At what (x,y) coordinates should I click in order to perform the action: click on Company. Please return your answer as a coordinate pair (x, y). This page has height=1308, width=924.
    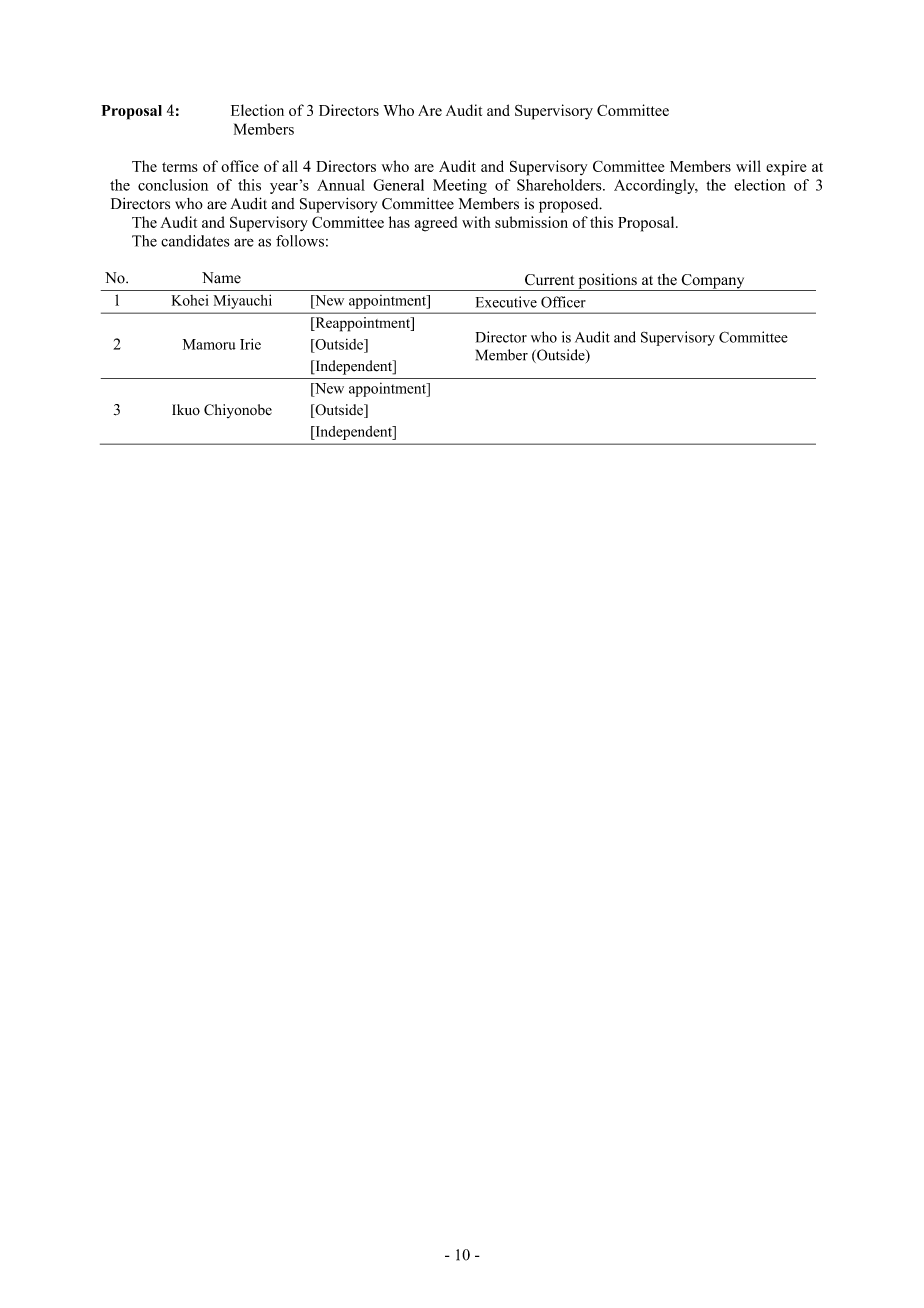
    Looking at the image, I should click on (713, 282).
